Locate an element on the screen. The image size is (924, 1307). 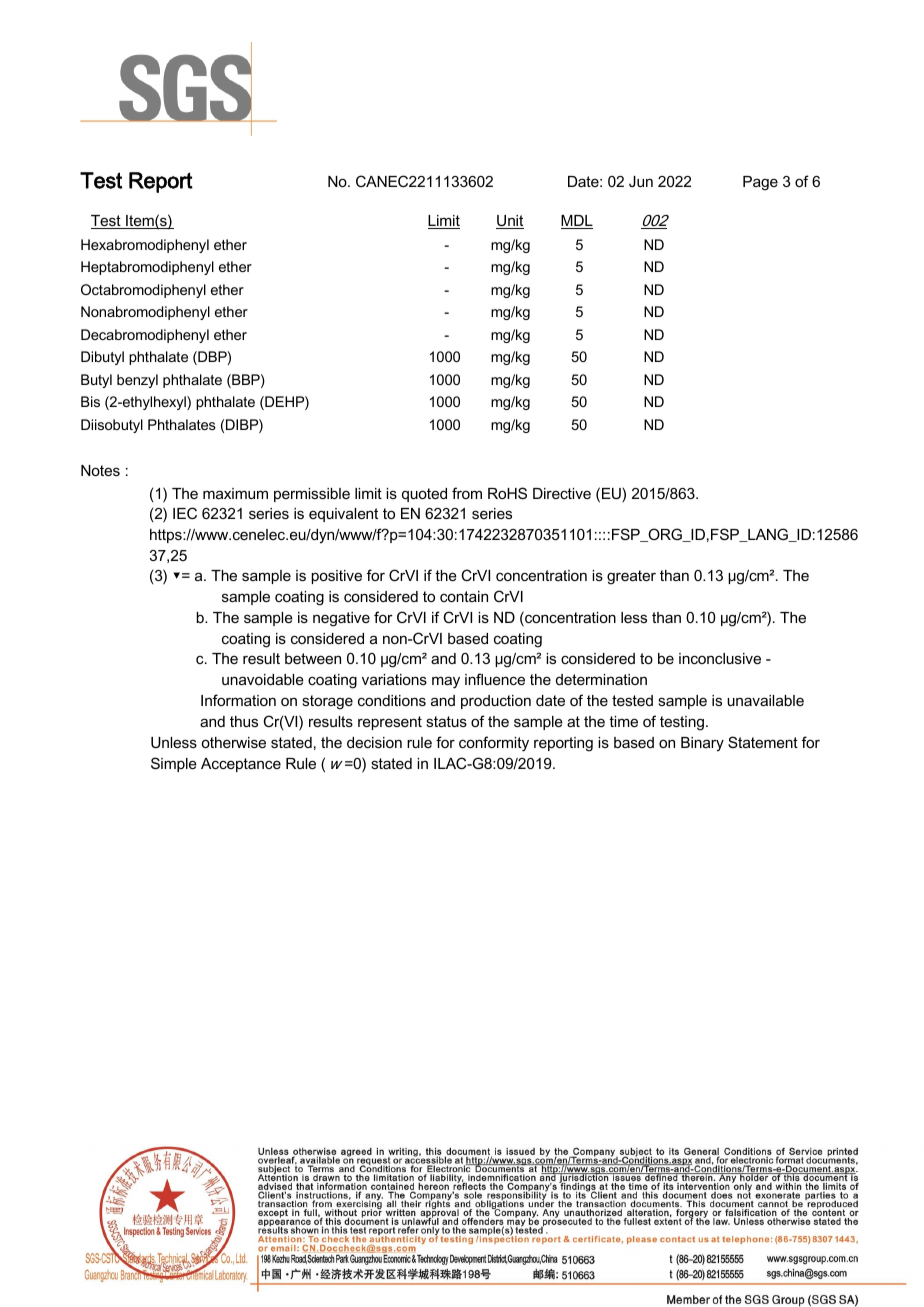
from is located at coordinates (467, 493).
